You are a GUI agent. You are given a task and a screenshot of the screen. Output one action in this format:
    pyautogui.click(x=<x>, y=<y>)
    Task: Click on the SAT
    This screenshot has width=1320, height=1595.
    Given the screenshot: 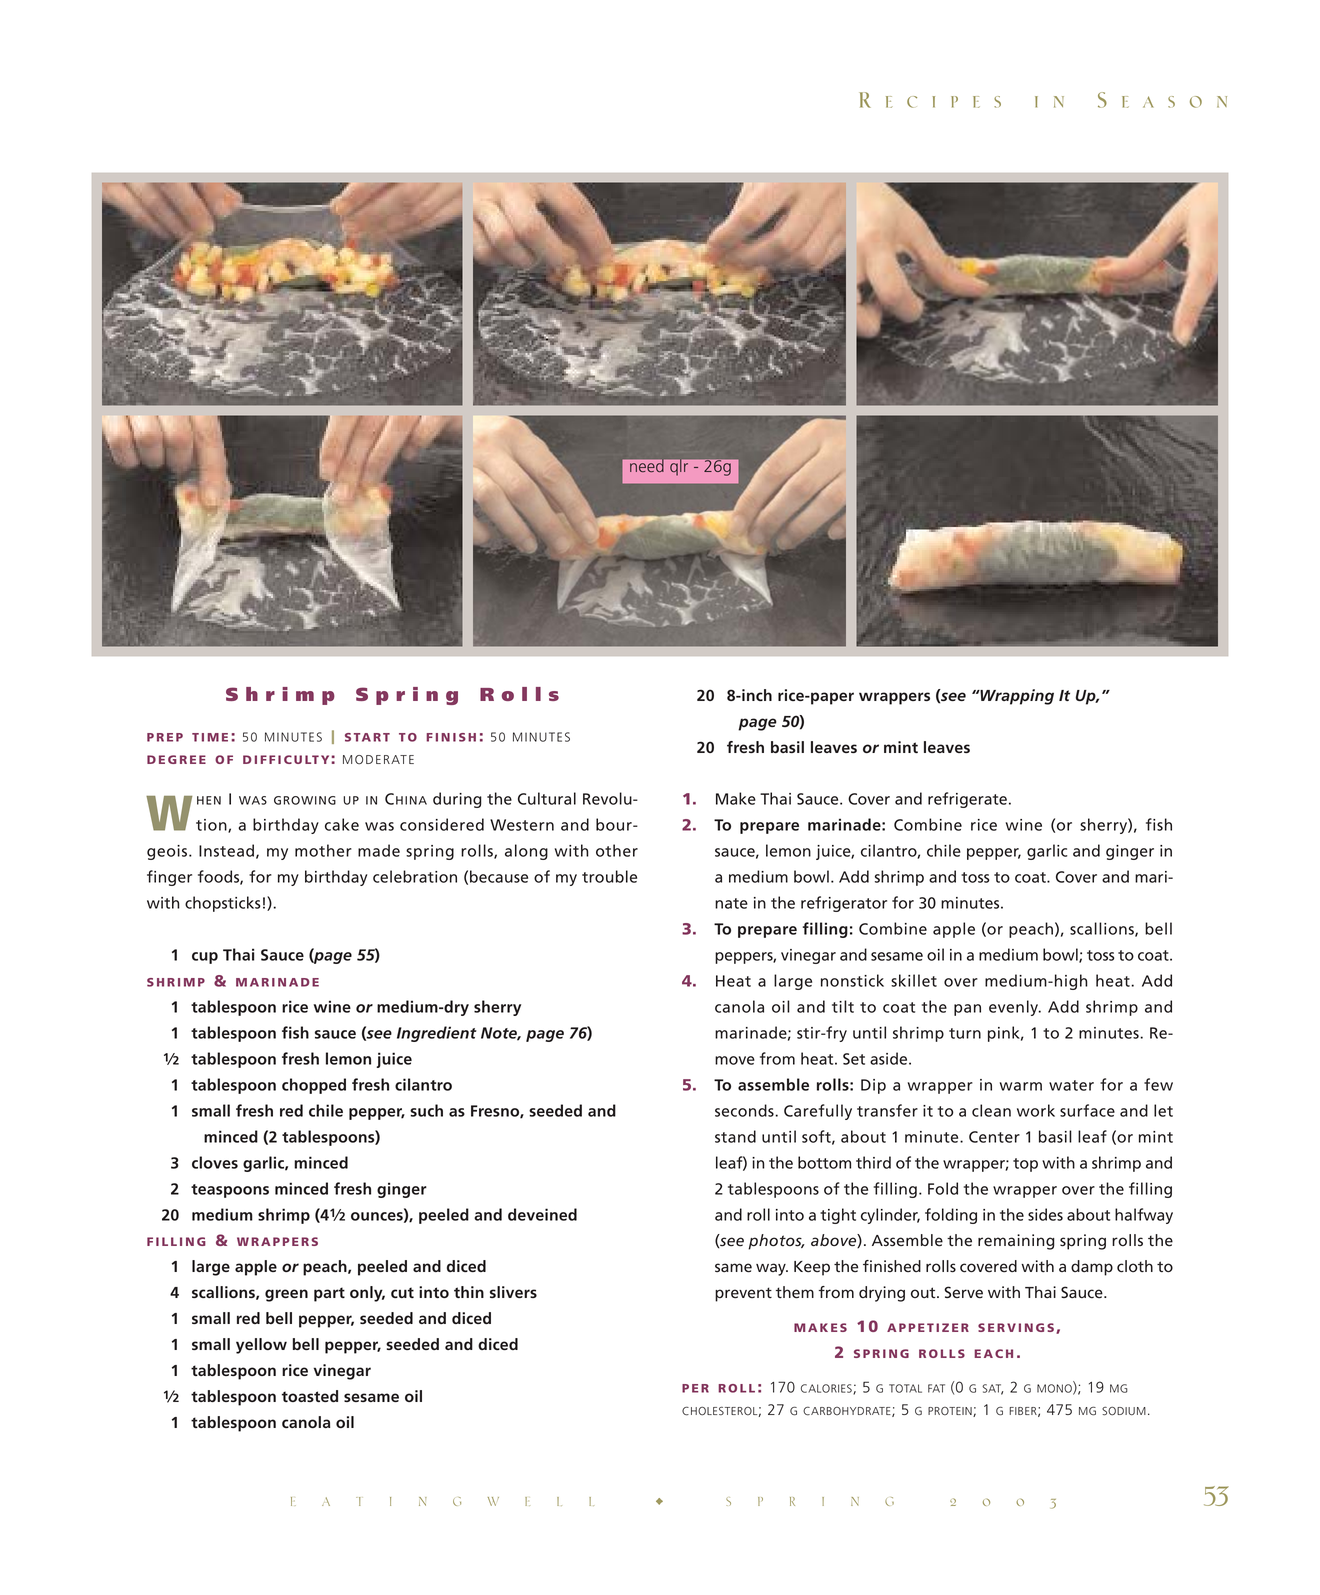 What is the action you would take?
    pyautogui.click(x=992, y=1389)
